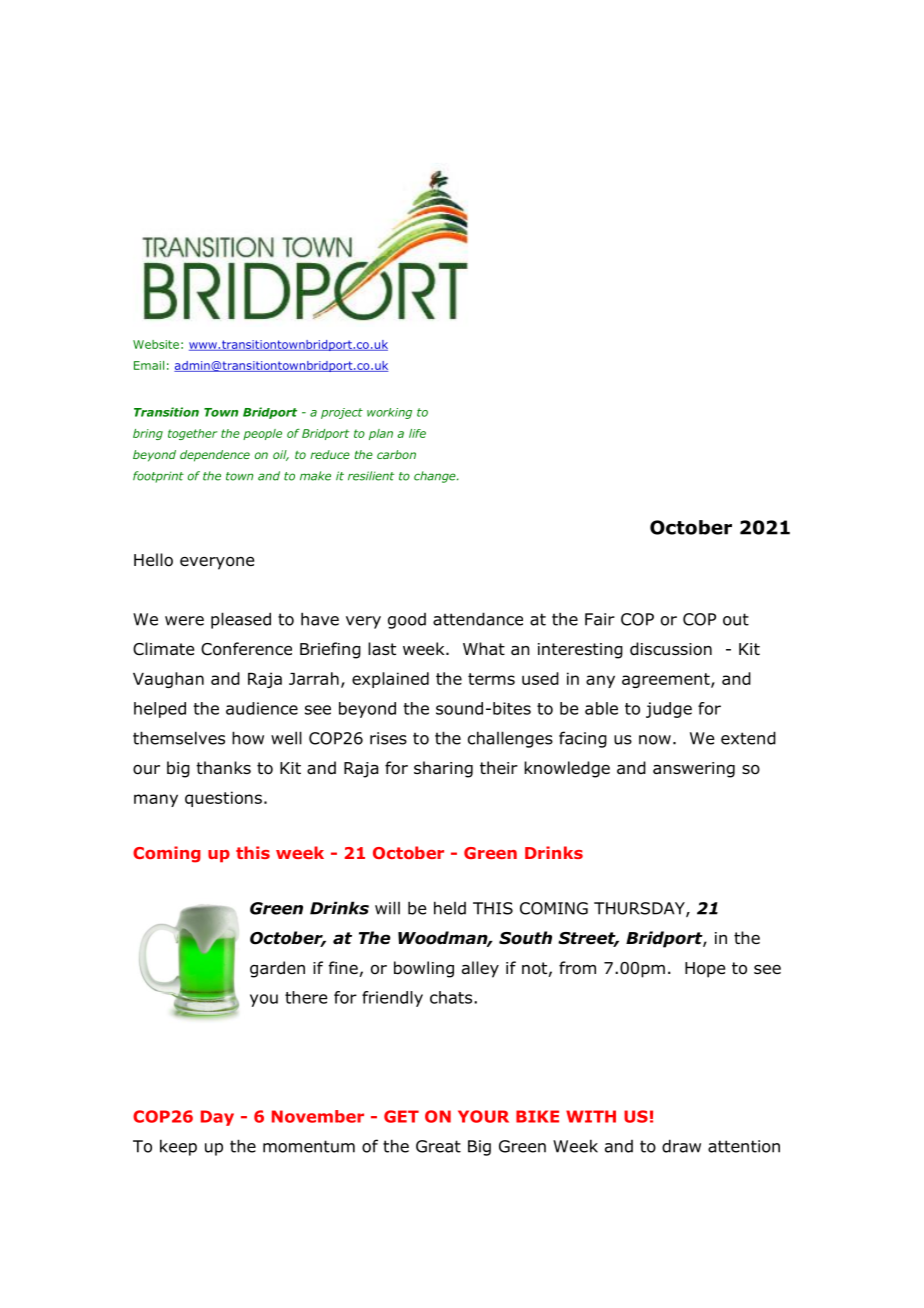 This screenshot has width=924, height=1308. Describe the element at coordinates (246, 649) in the screenshot. I see `Conference` at that location.
